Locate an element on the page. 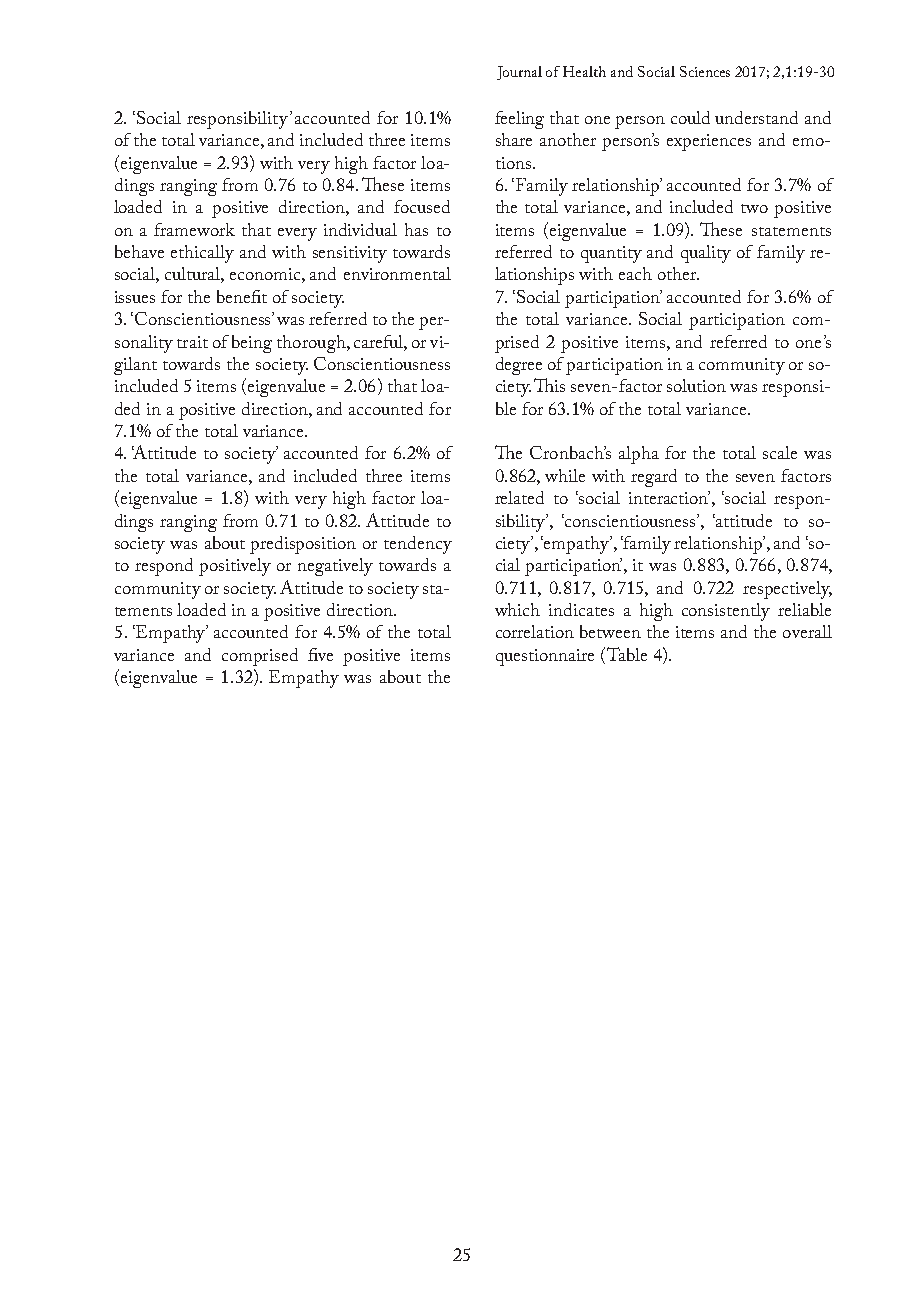 The height and width of the document is (1308, 924). Sciences is located at coordinates (705, 71).
